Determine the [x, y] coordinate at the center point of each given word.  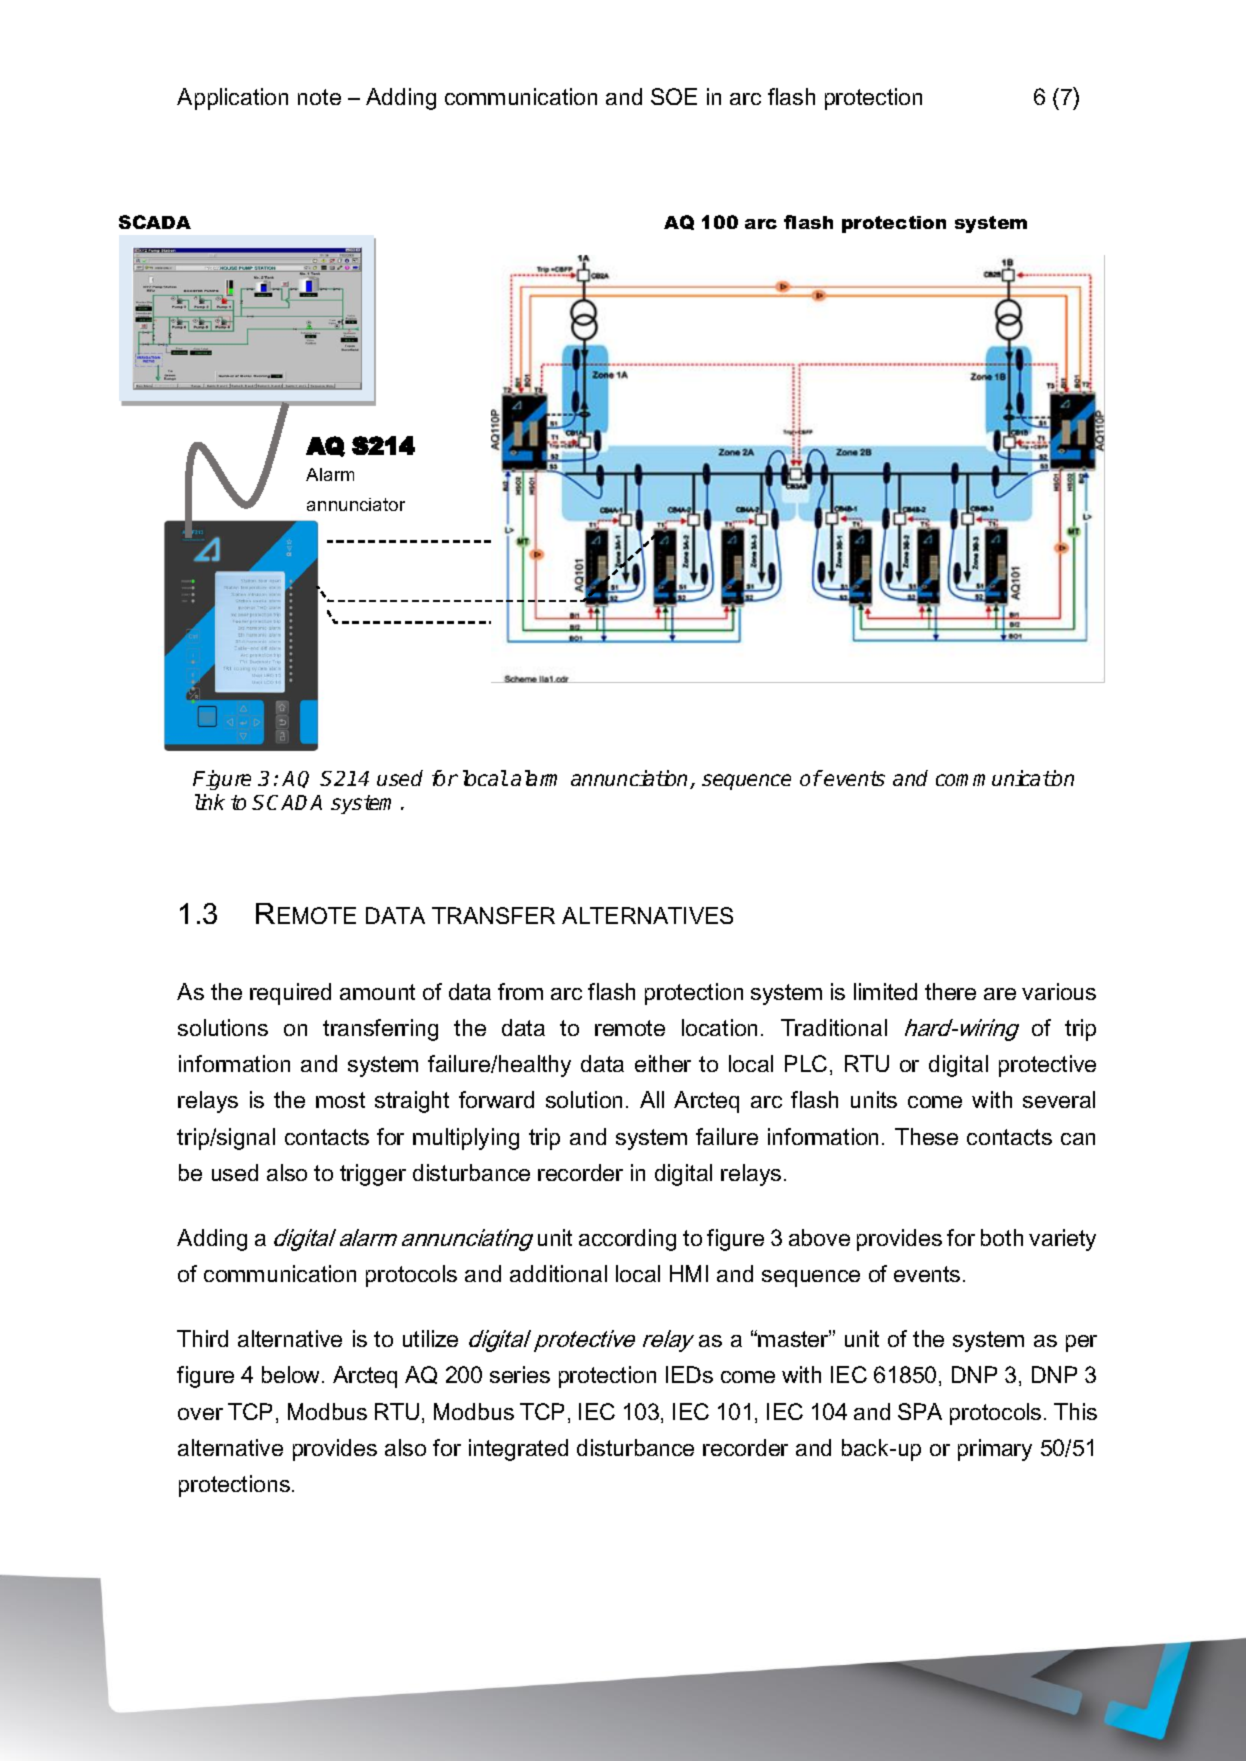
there [950, 991]
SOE [674, 96]
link [210, 802]
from [520, 991]
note [319, 97]
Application [232, 99]
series [520, 1374]
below [292, 1374]
